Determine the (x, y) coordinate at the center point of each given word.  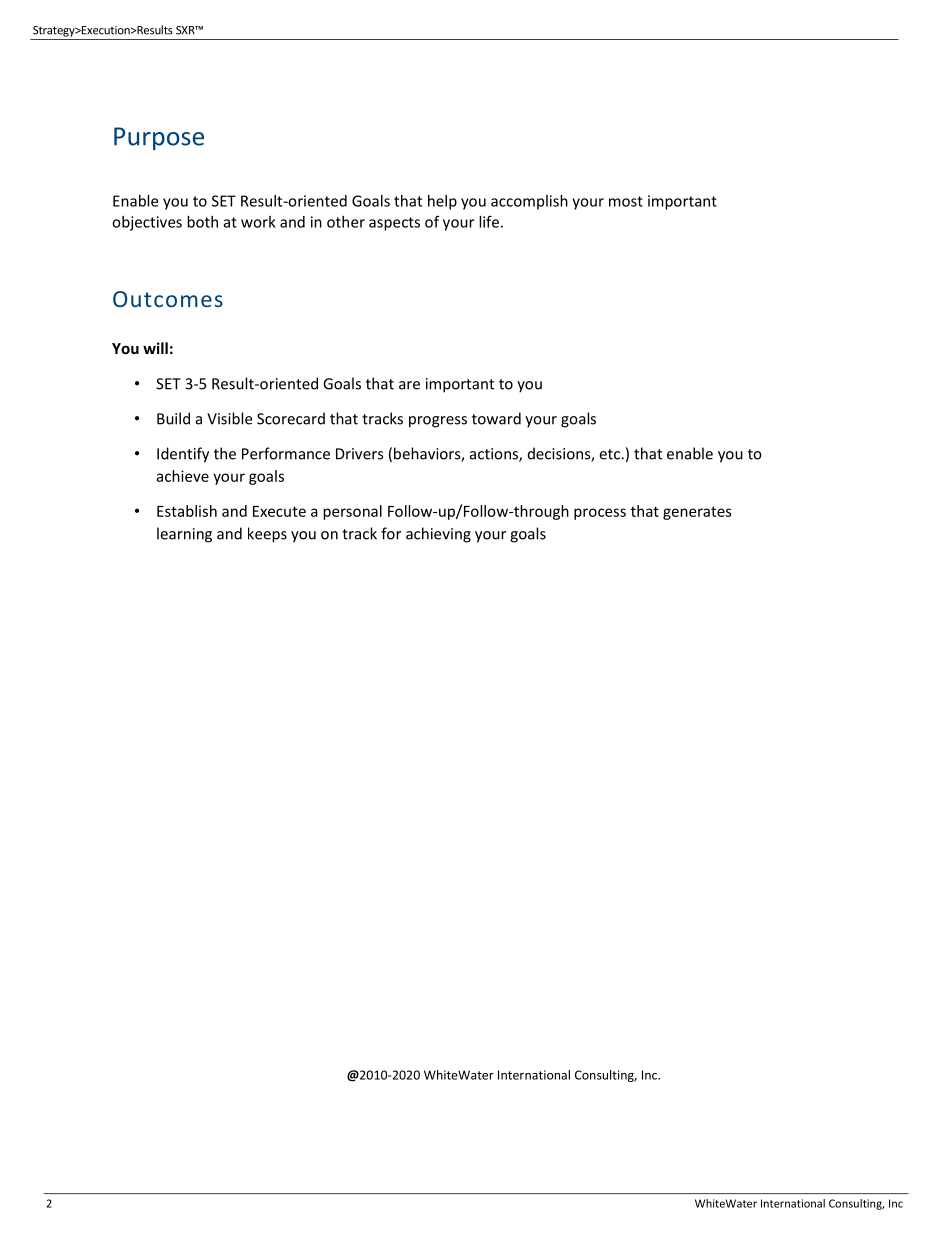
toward (496, 418)
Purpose (159, 138)
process (600, 514)
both (202, 222)
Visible (229, 418)
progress (438, 422)
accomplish (529, 202)
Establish (187, 511)
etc (610, 454)
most (626, 201)
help (442, 202)
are (409, 385)
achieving (438, 535)
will (155, 348)
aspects (394, 224)
